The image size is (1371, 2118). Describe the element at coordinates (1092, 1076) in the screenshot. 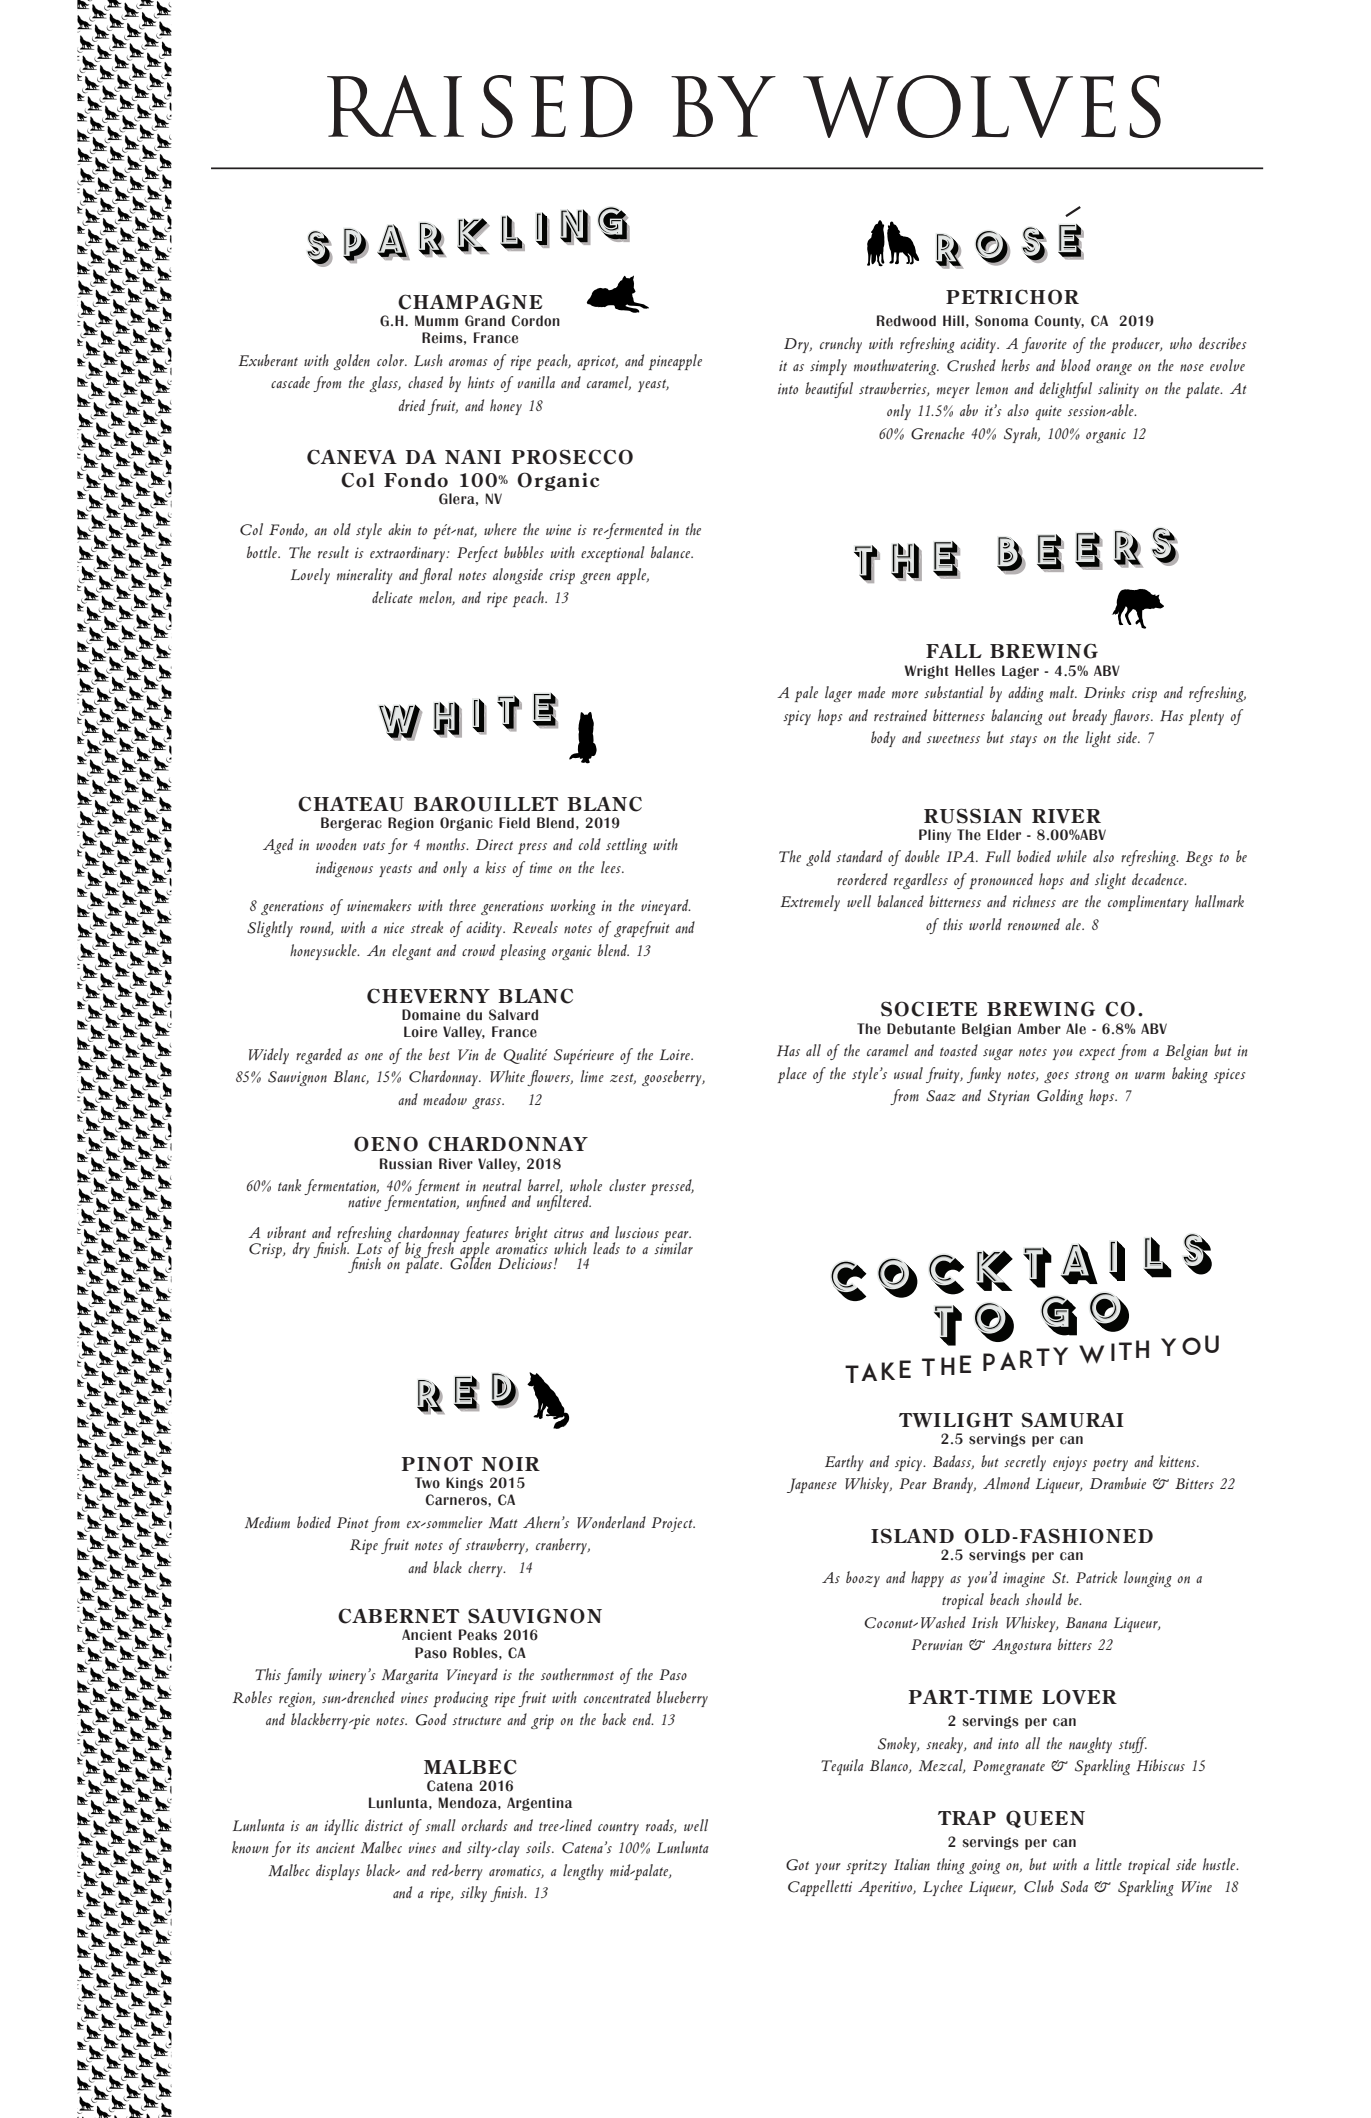

I see `strong` at that location.
